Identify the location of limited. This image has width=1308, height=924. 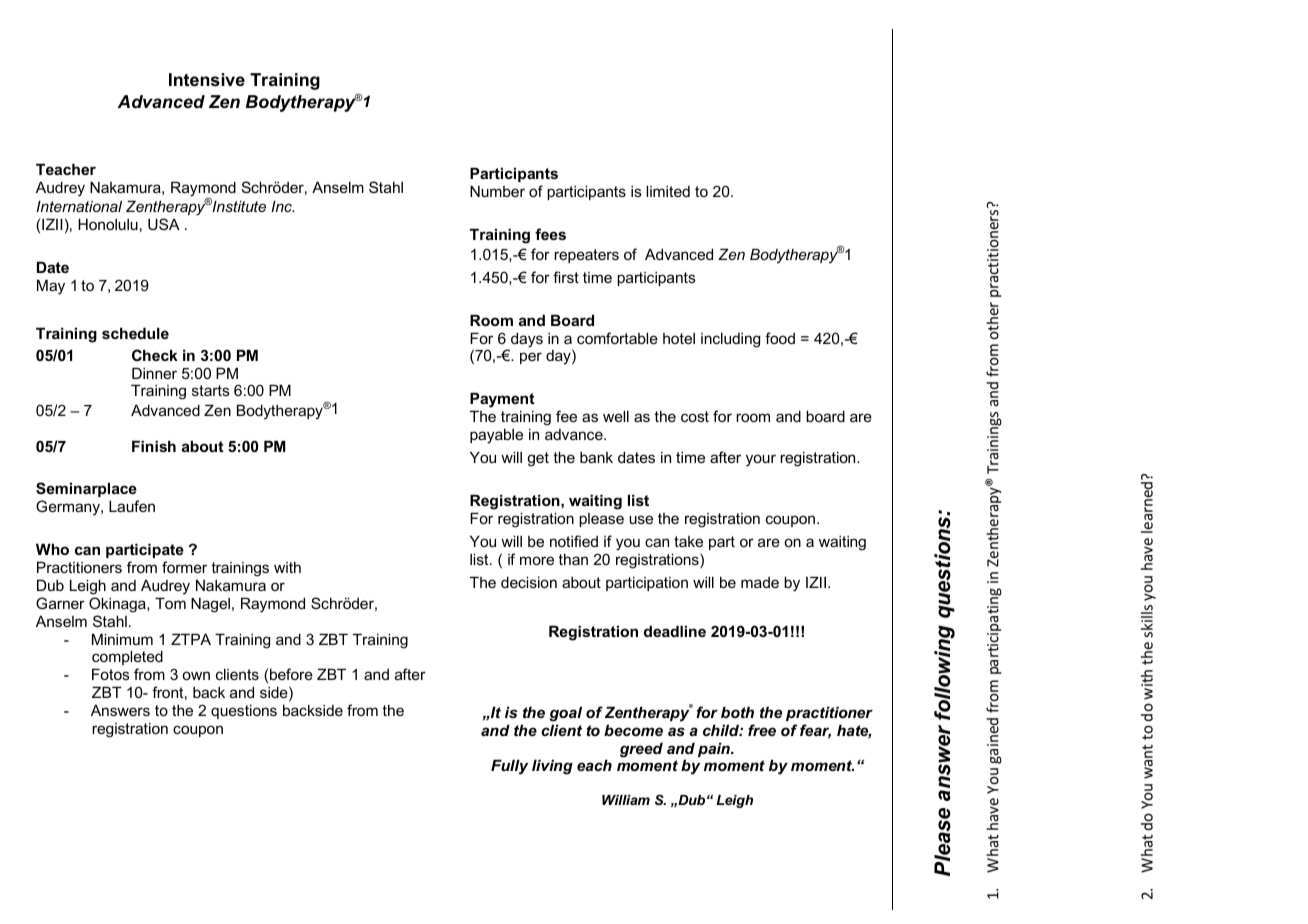
(668, 191).
